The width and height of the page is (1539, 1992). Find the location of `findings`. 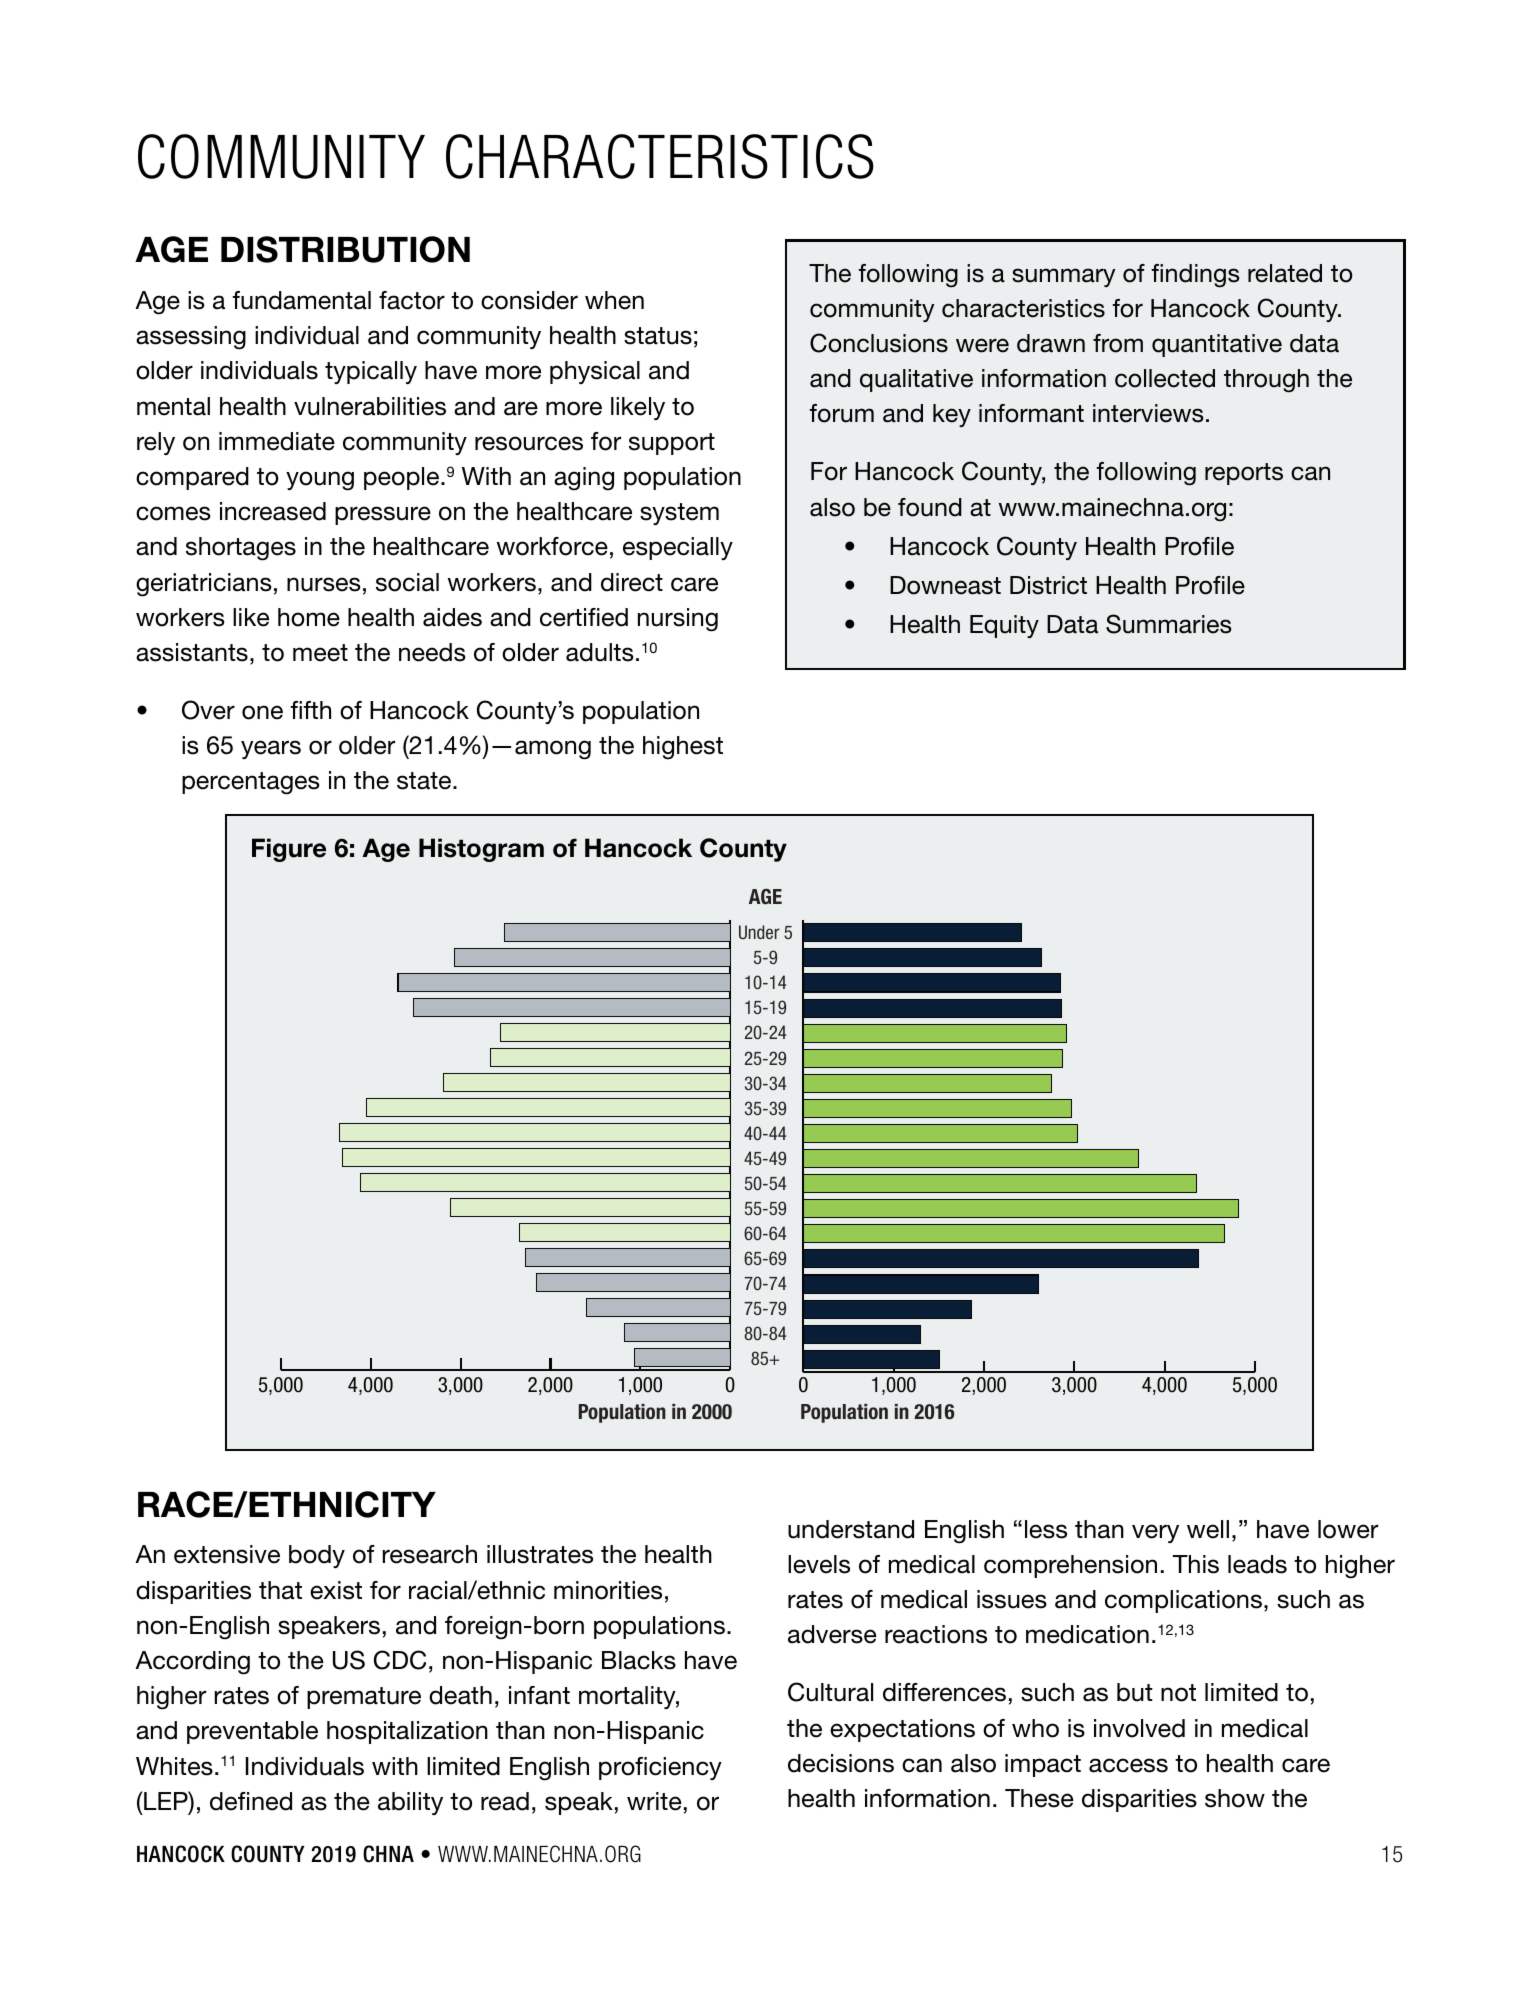

findings is located at coordinates (1196, 276).
